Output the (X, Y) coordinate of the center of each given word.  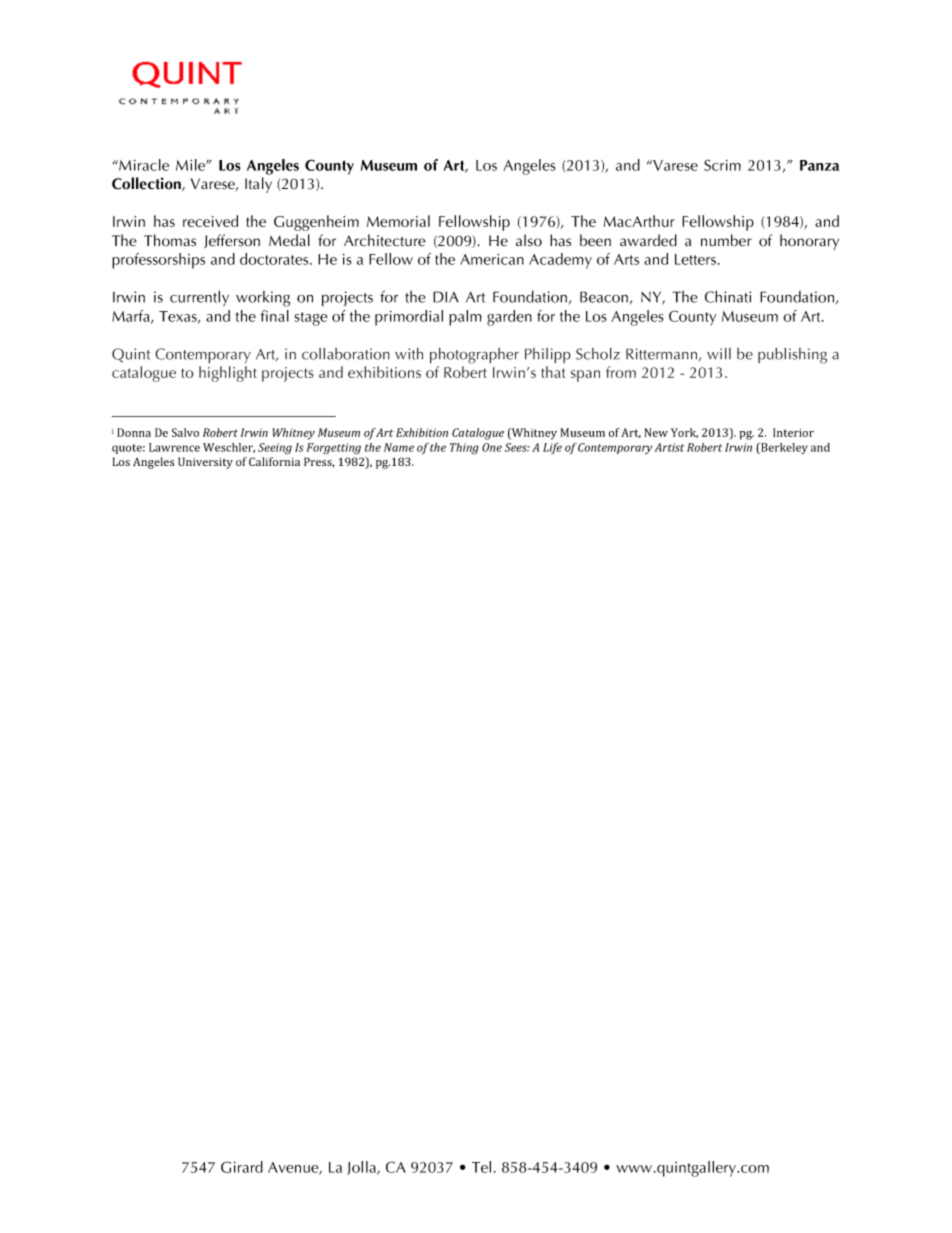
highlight (228, 374)
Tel (481, 1167)
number (726, 240)
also (529, 240)
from (621, 372)
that (553, 372)
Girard (242, 1167)
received (210, 221)
